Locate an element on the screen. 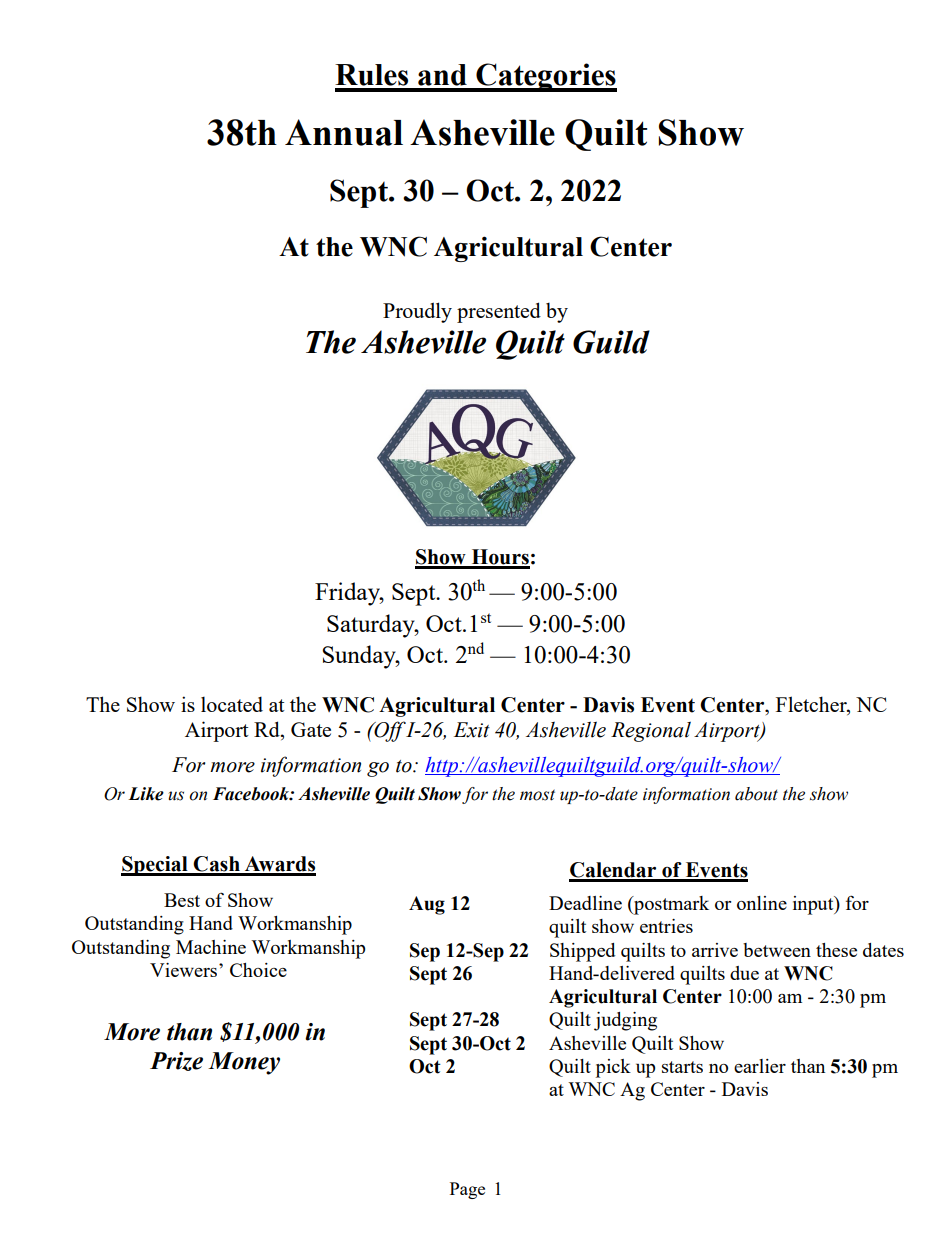 This screenshot has height=1233, width=952. Page is located at coordinates (467, 1190).
